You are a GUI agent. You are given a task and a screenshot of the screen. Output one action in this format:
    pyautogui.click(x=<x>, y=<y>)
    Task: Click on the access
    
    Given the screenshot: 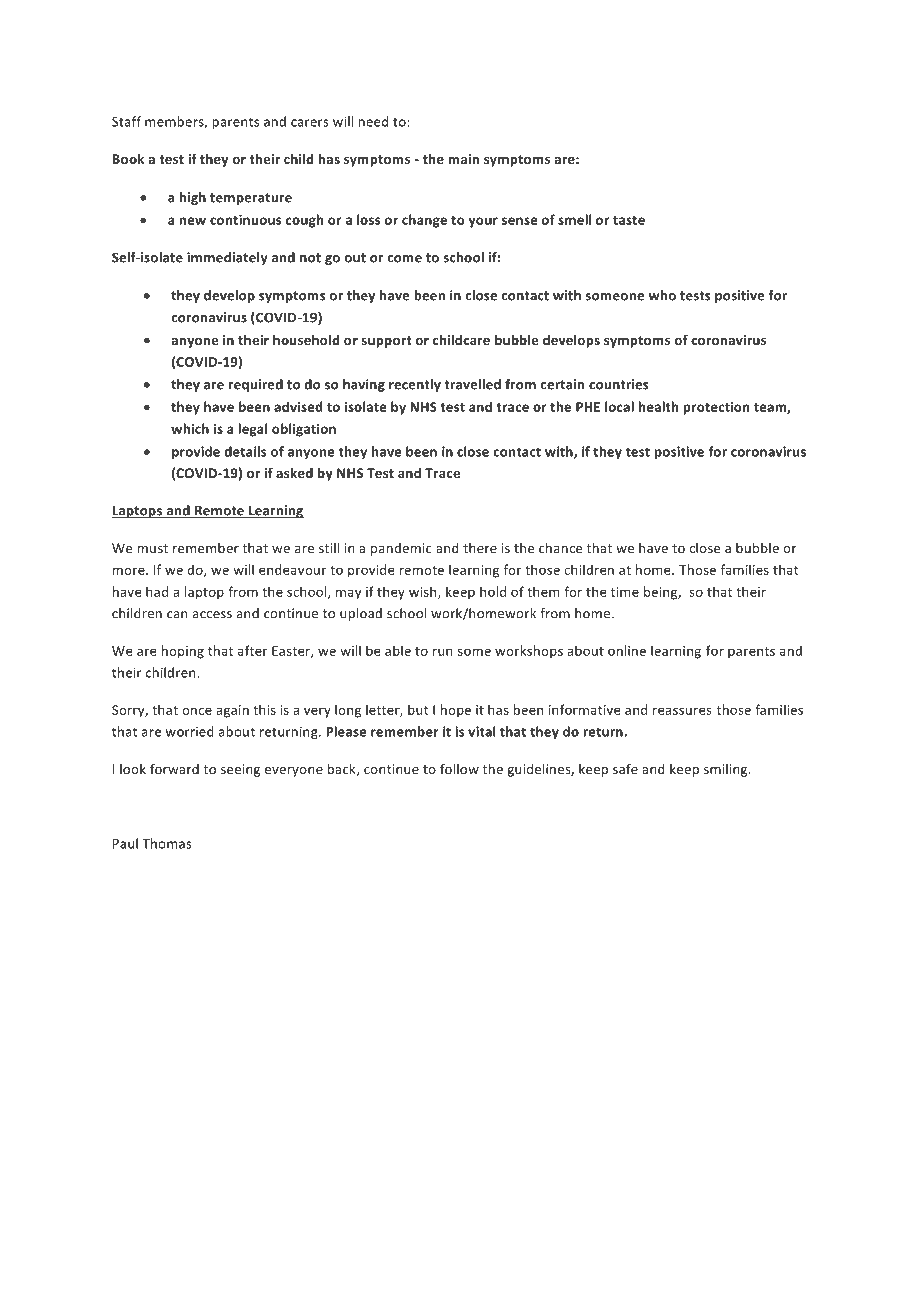 What is the action you would take?
    pyautogui.click(x=212, y=615)
